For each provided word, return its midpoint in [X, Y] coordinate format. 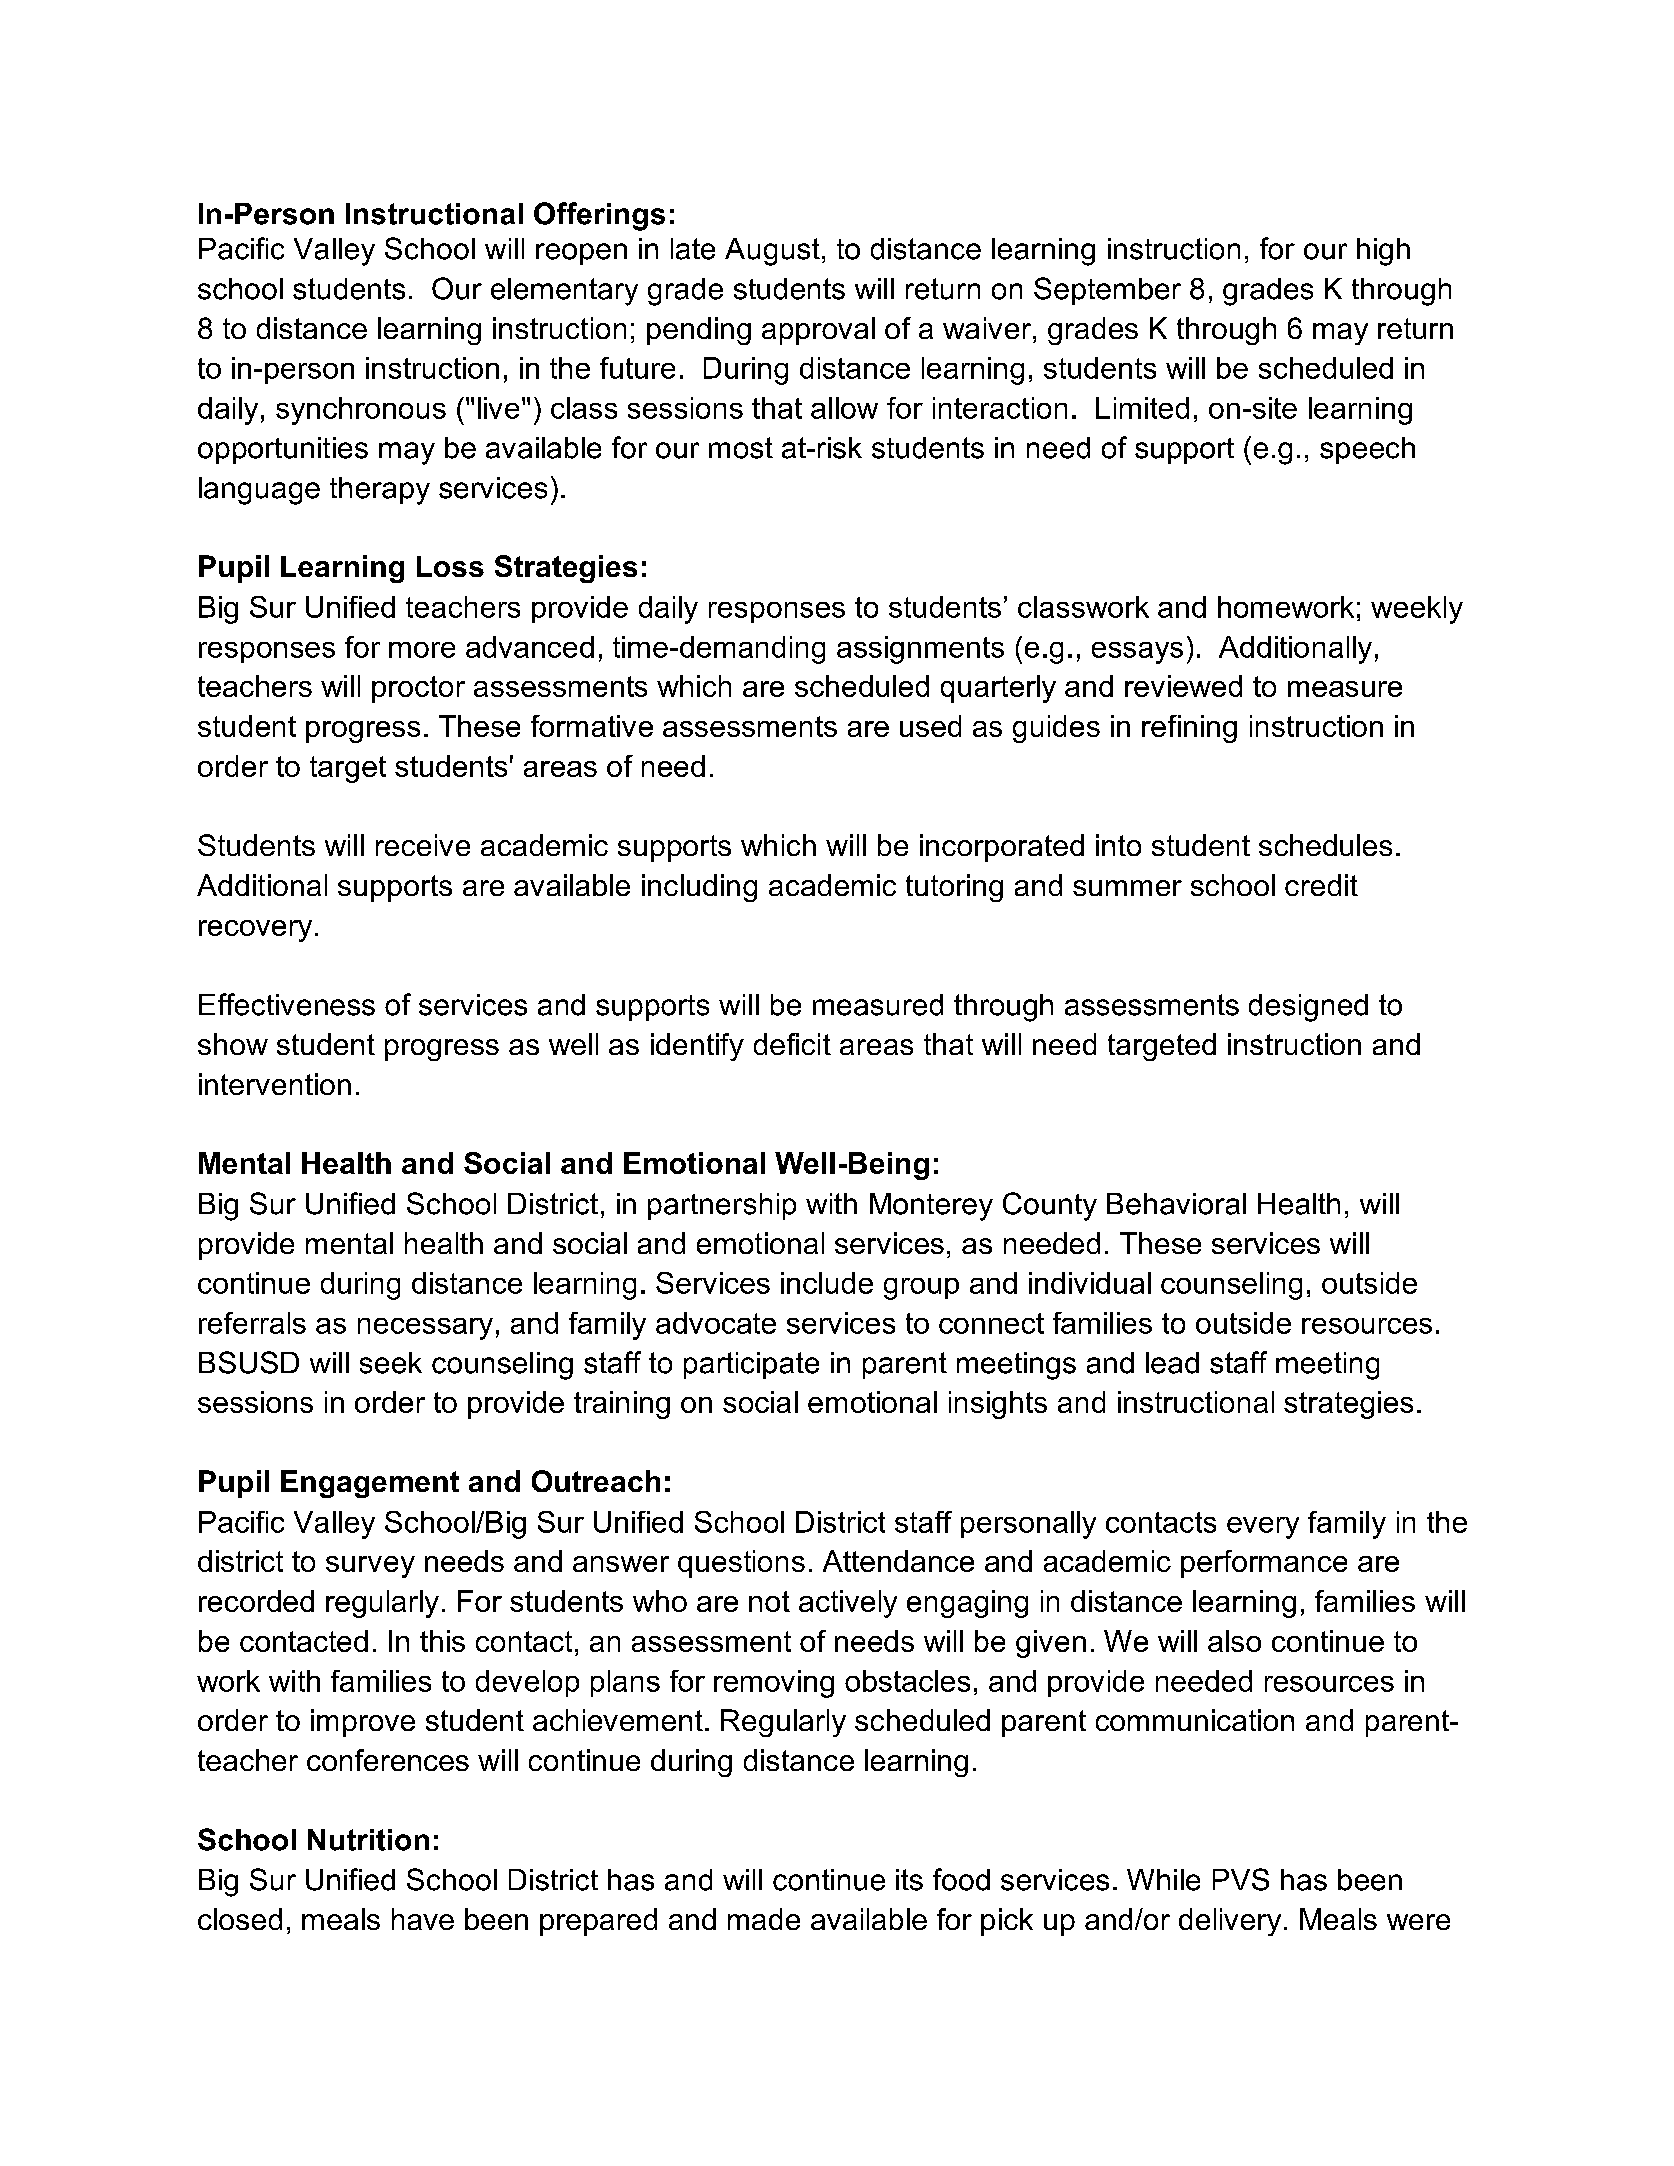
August [772, 252]
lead [1172, 1363]
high [1383, 252]
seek [391, 1363]
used [930, 726]
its [909, 1880]
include [827, 1283]
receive [423, 845]
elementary [564, 292]
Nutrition [368, 1840]
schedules [1325, 845]
